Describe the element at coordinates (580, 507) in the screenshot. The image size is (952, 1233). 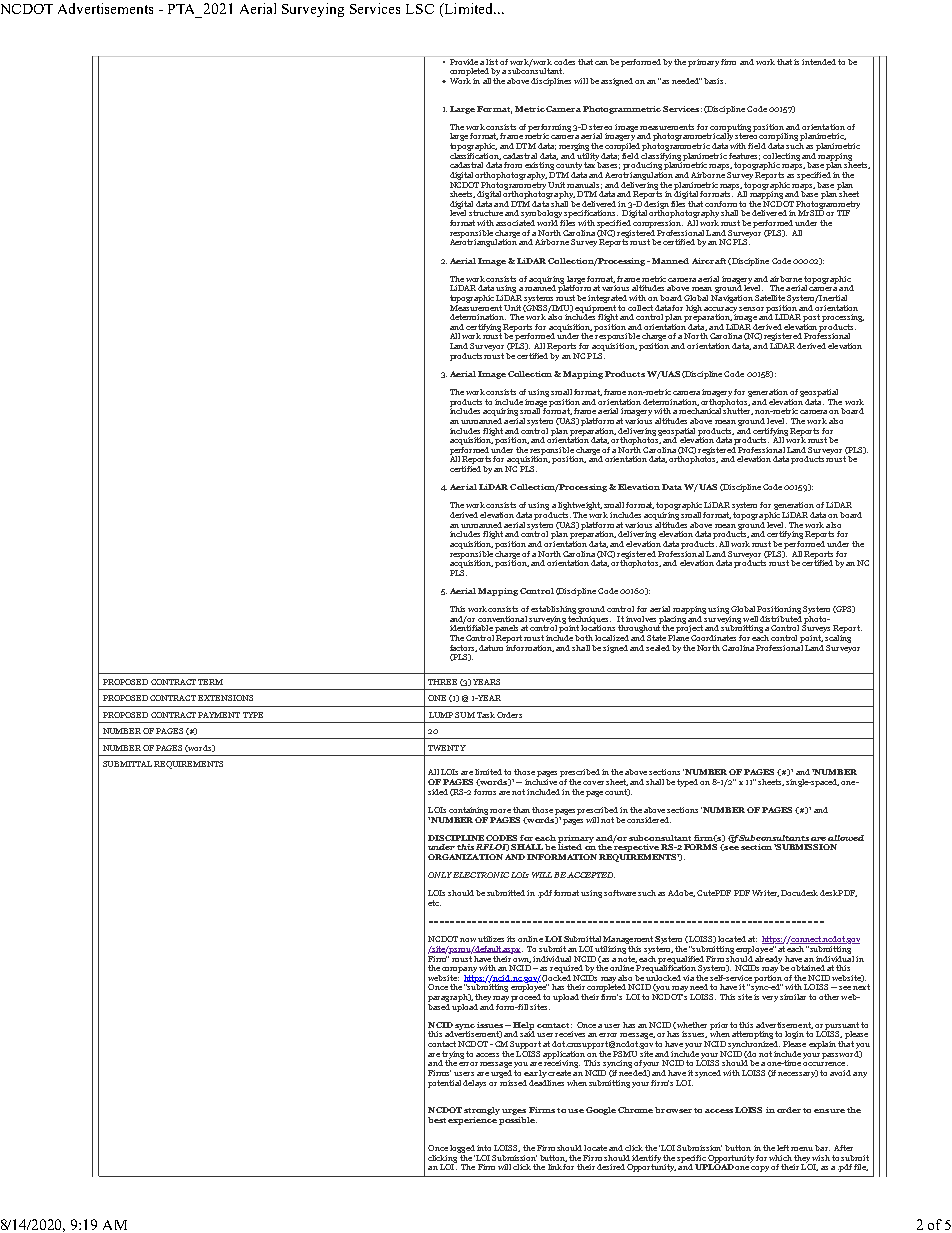
I see `lightweight` at that location.
